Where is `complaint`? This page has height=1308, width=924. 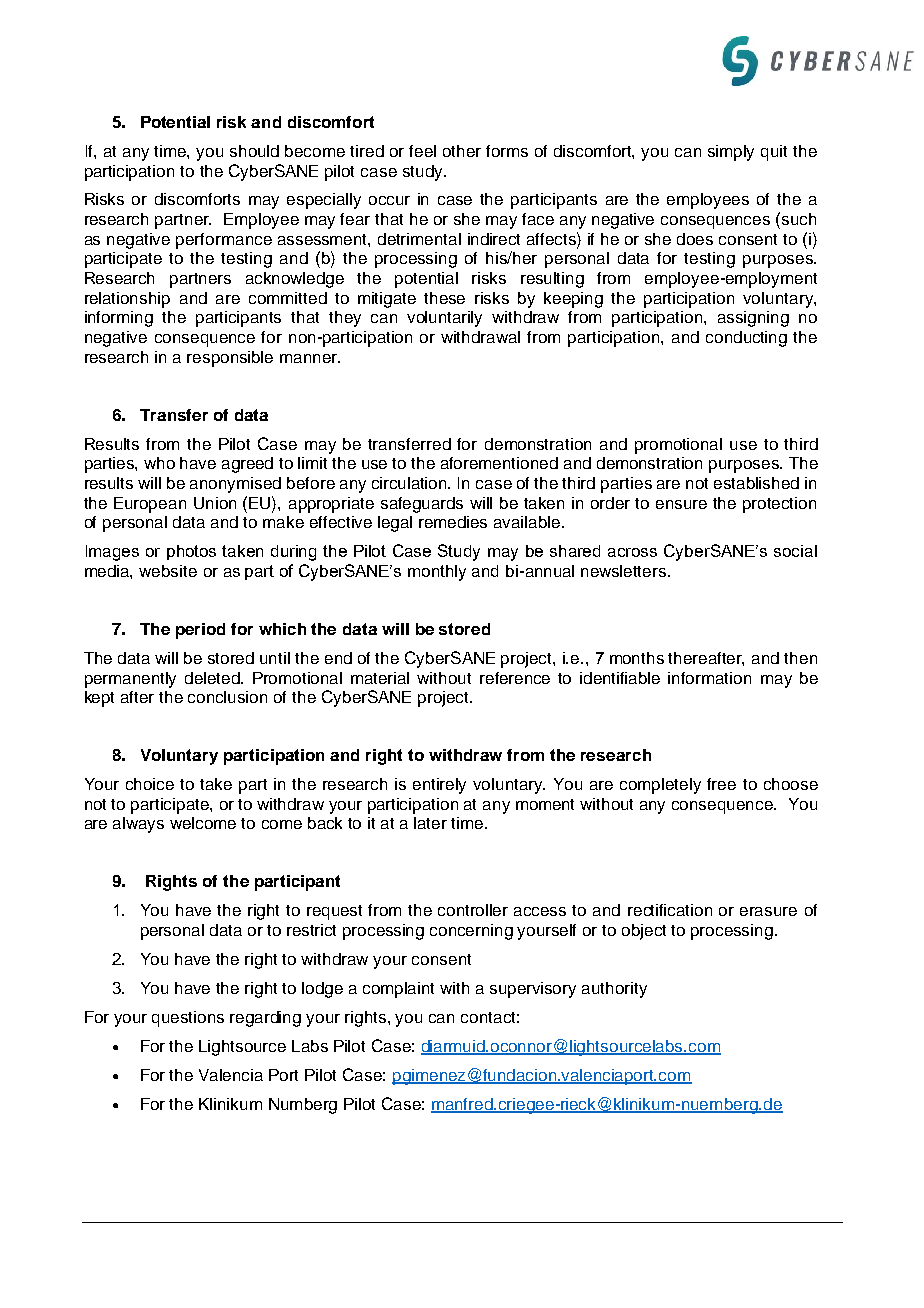
complaint is located at coordinates (398, 990).
